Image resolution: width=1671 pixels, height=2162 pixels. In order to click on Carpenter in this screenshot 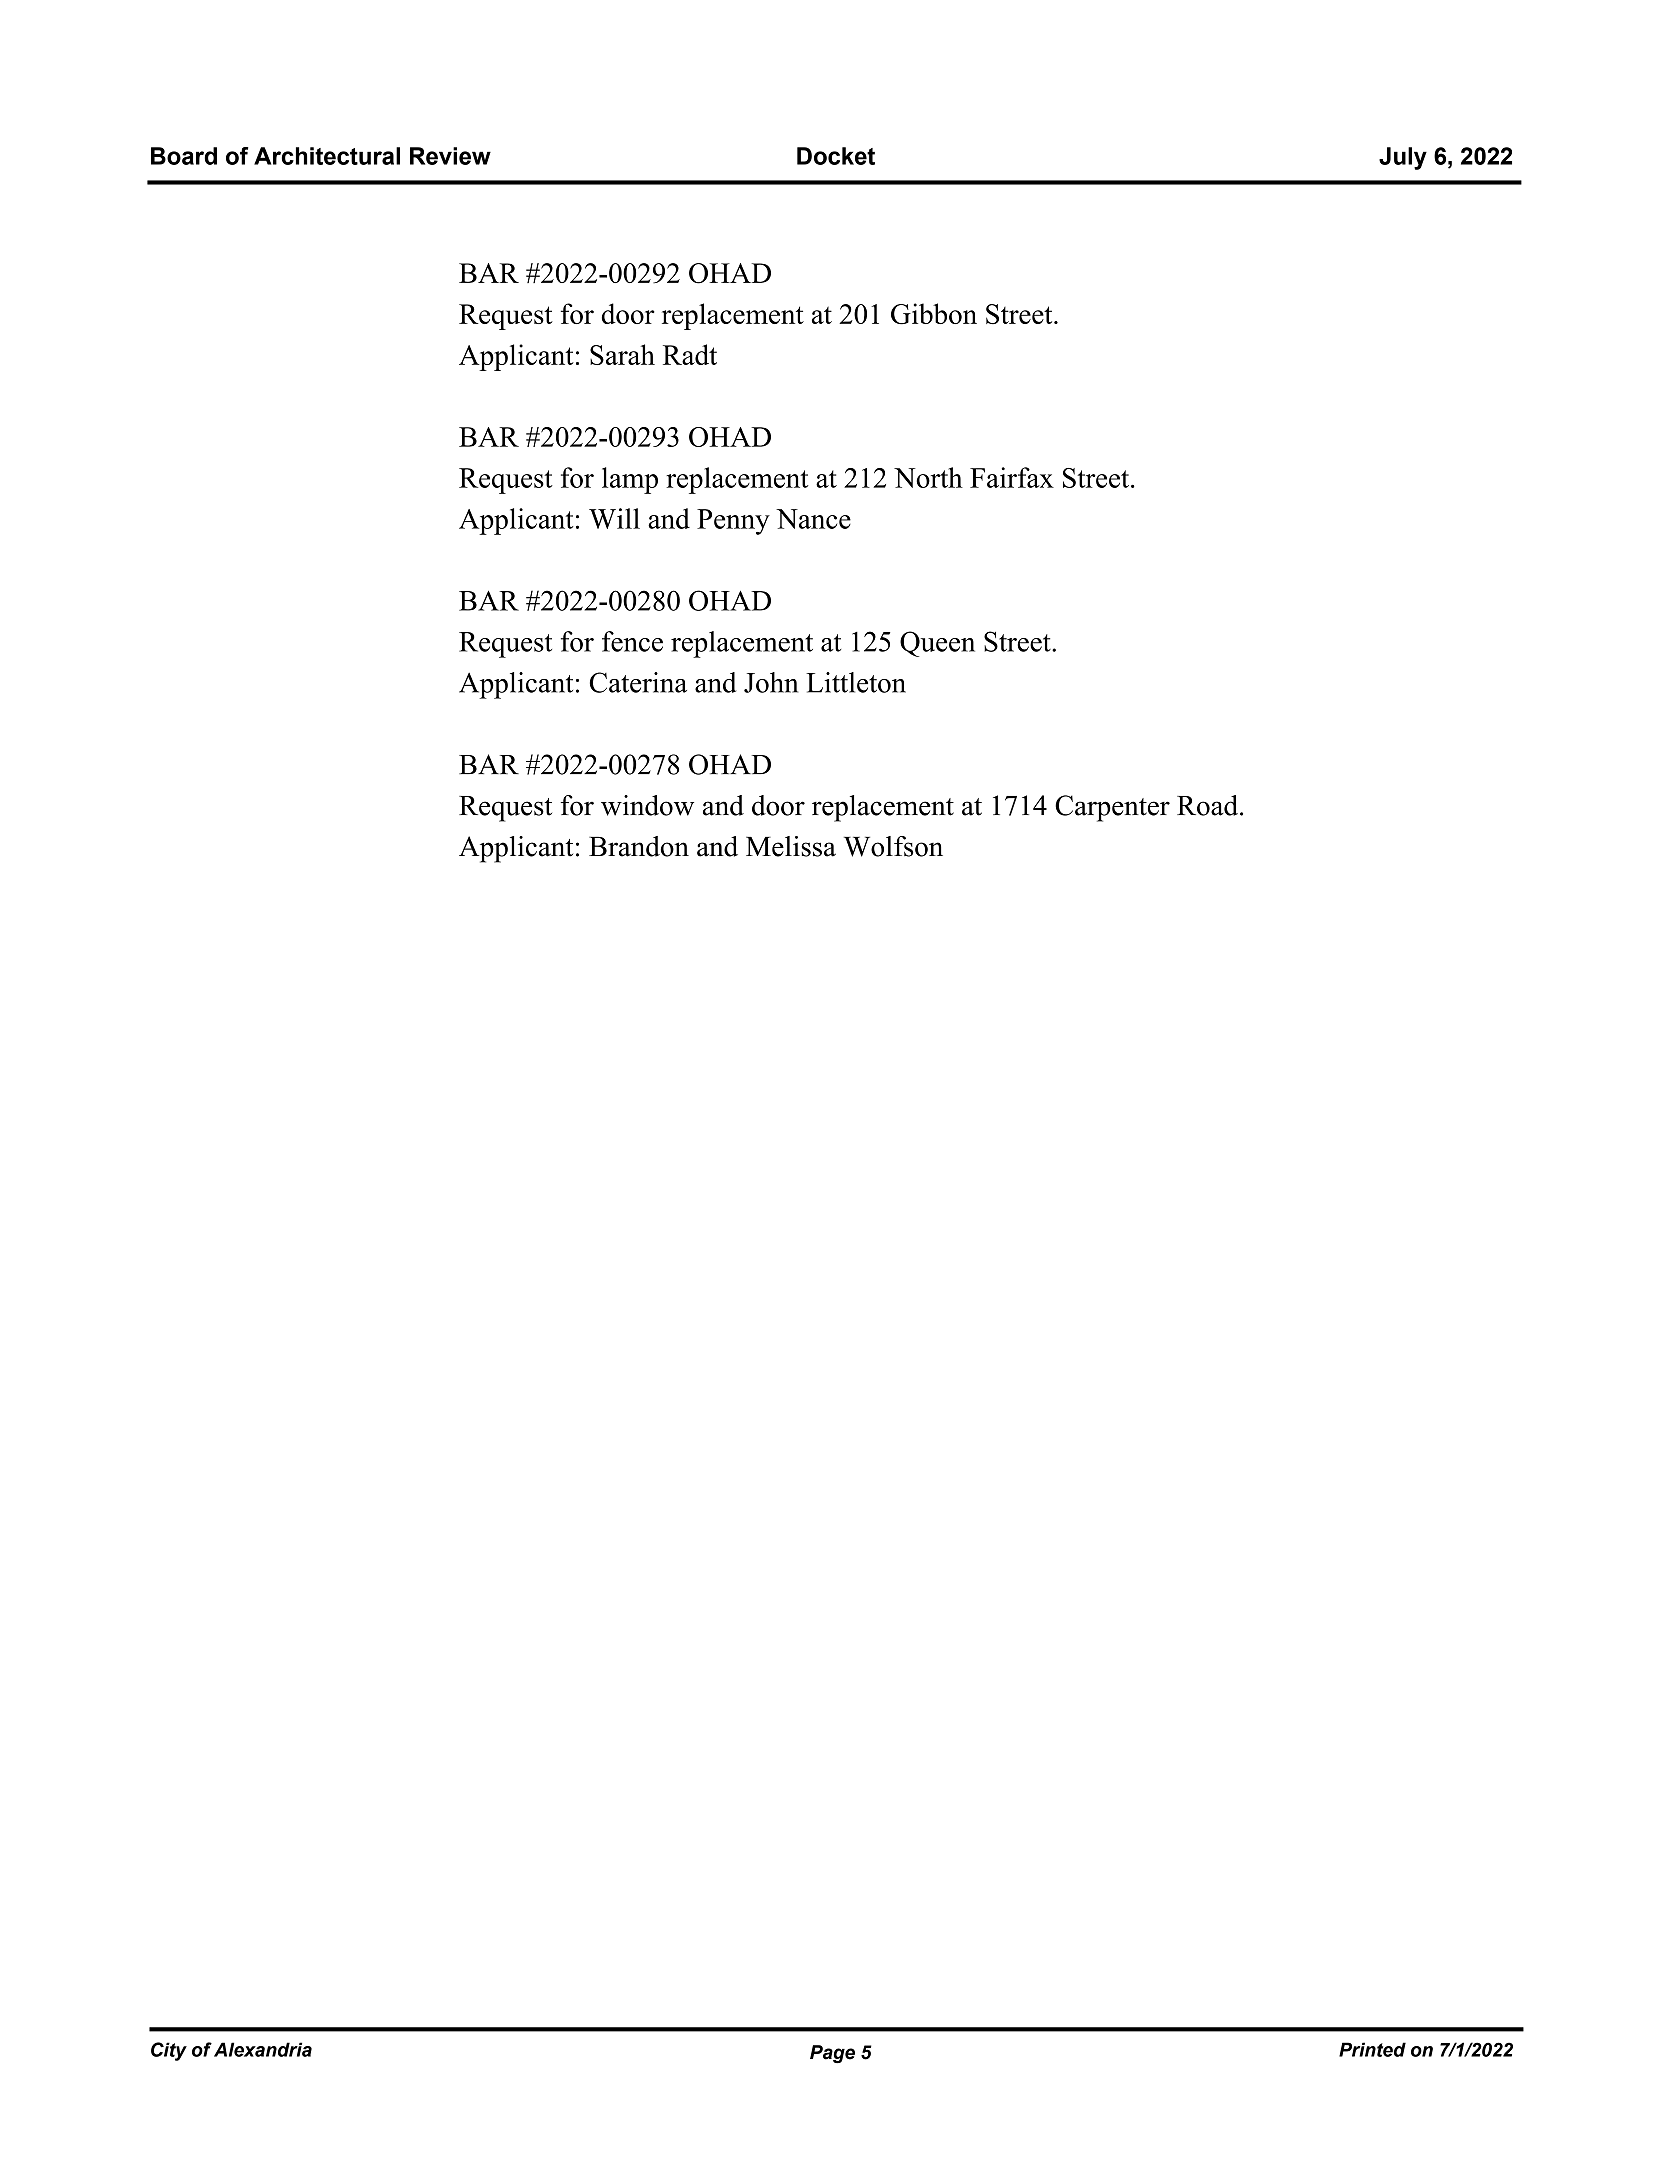, I will do `click(1112, 808)`.
